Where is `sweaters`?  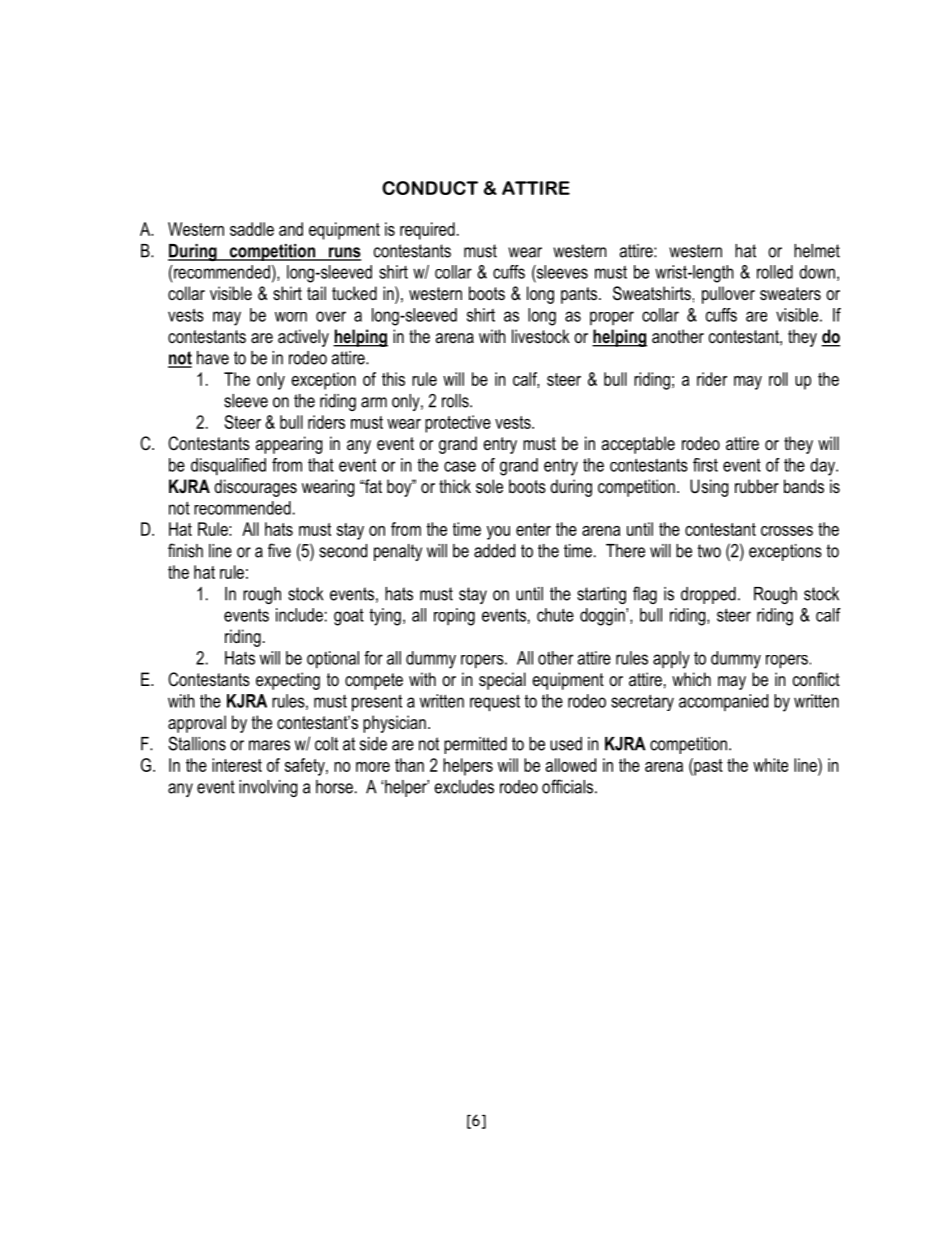 sweaters is located at coordinates (790, 294).
